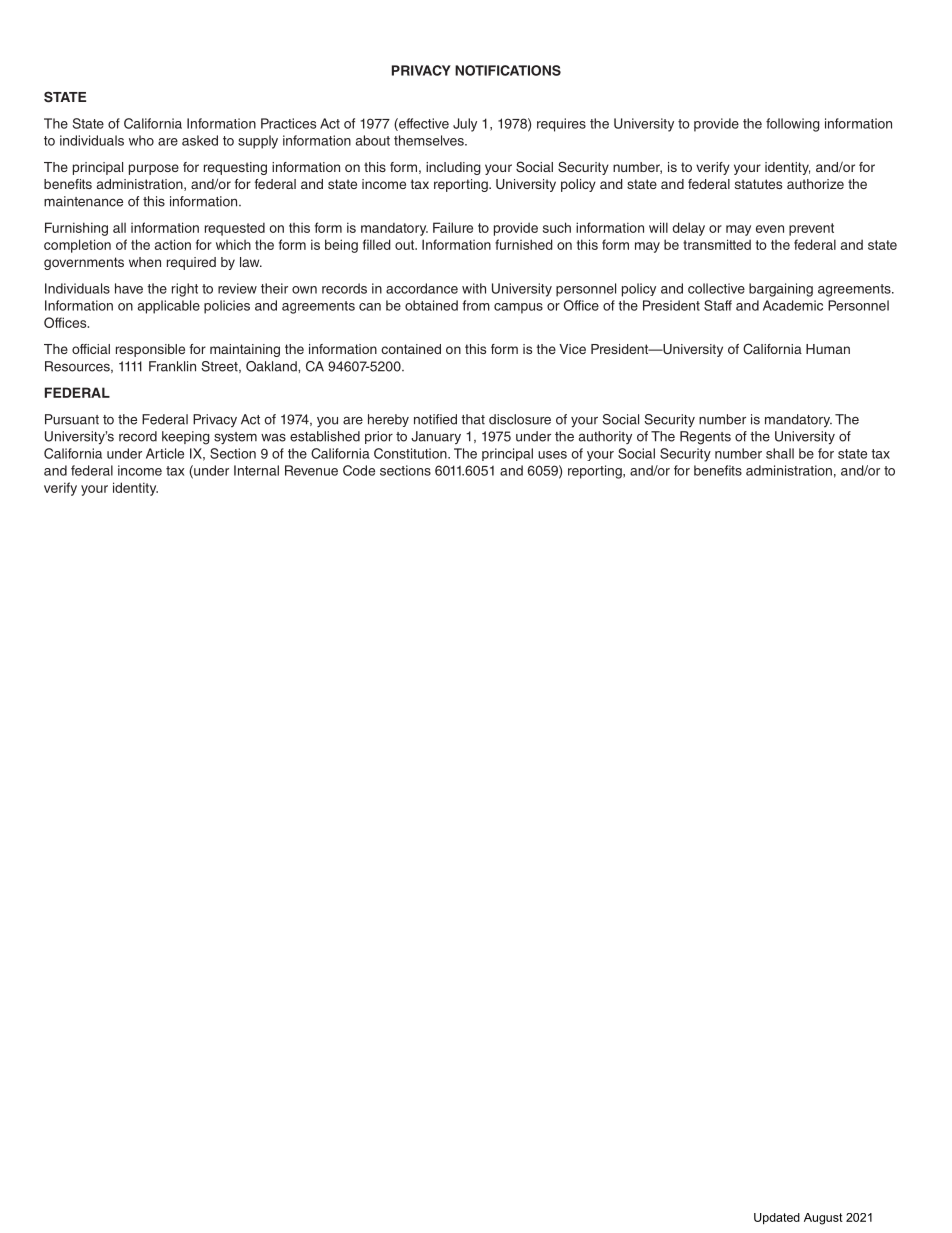 The height and width of the screenshot is (1233, 952). I want to click on who, so click(141, 140).
